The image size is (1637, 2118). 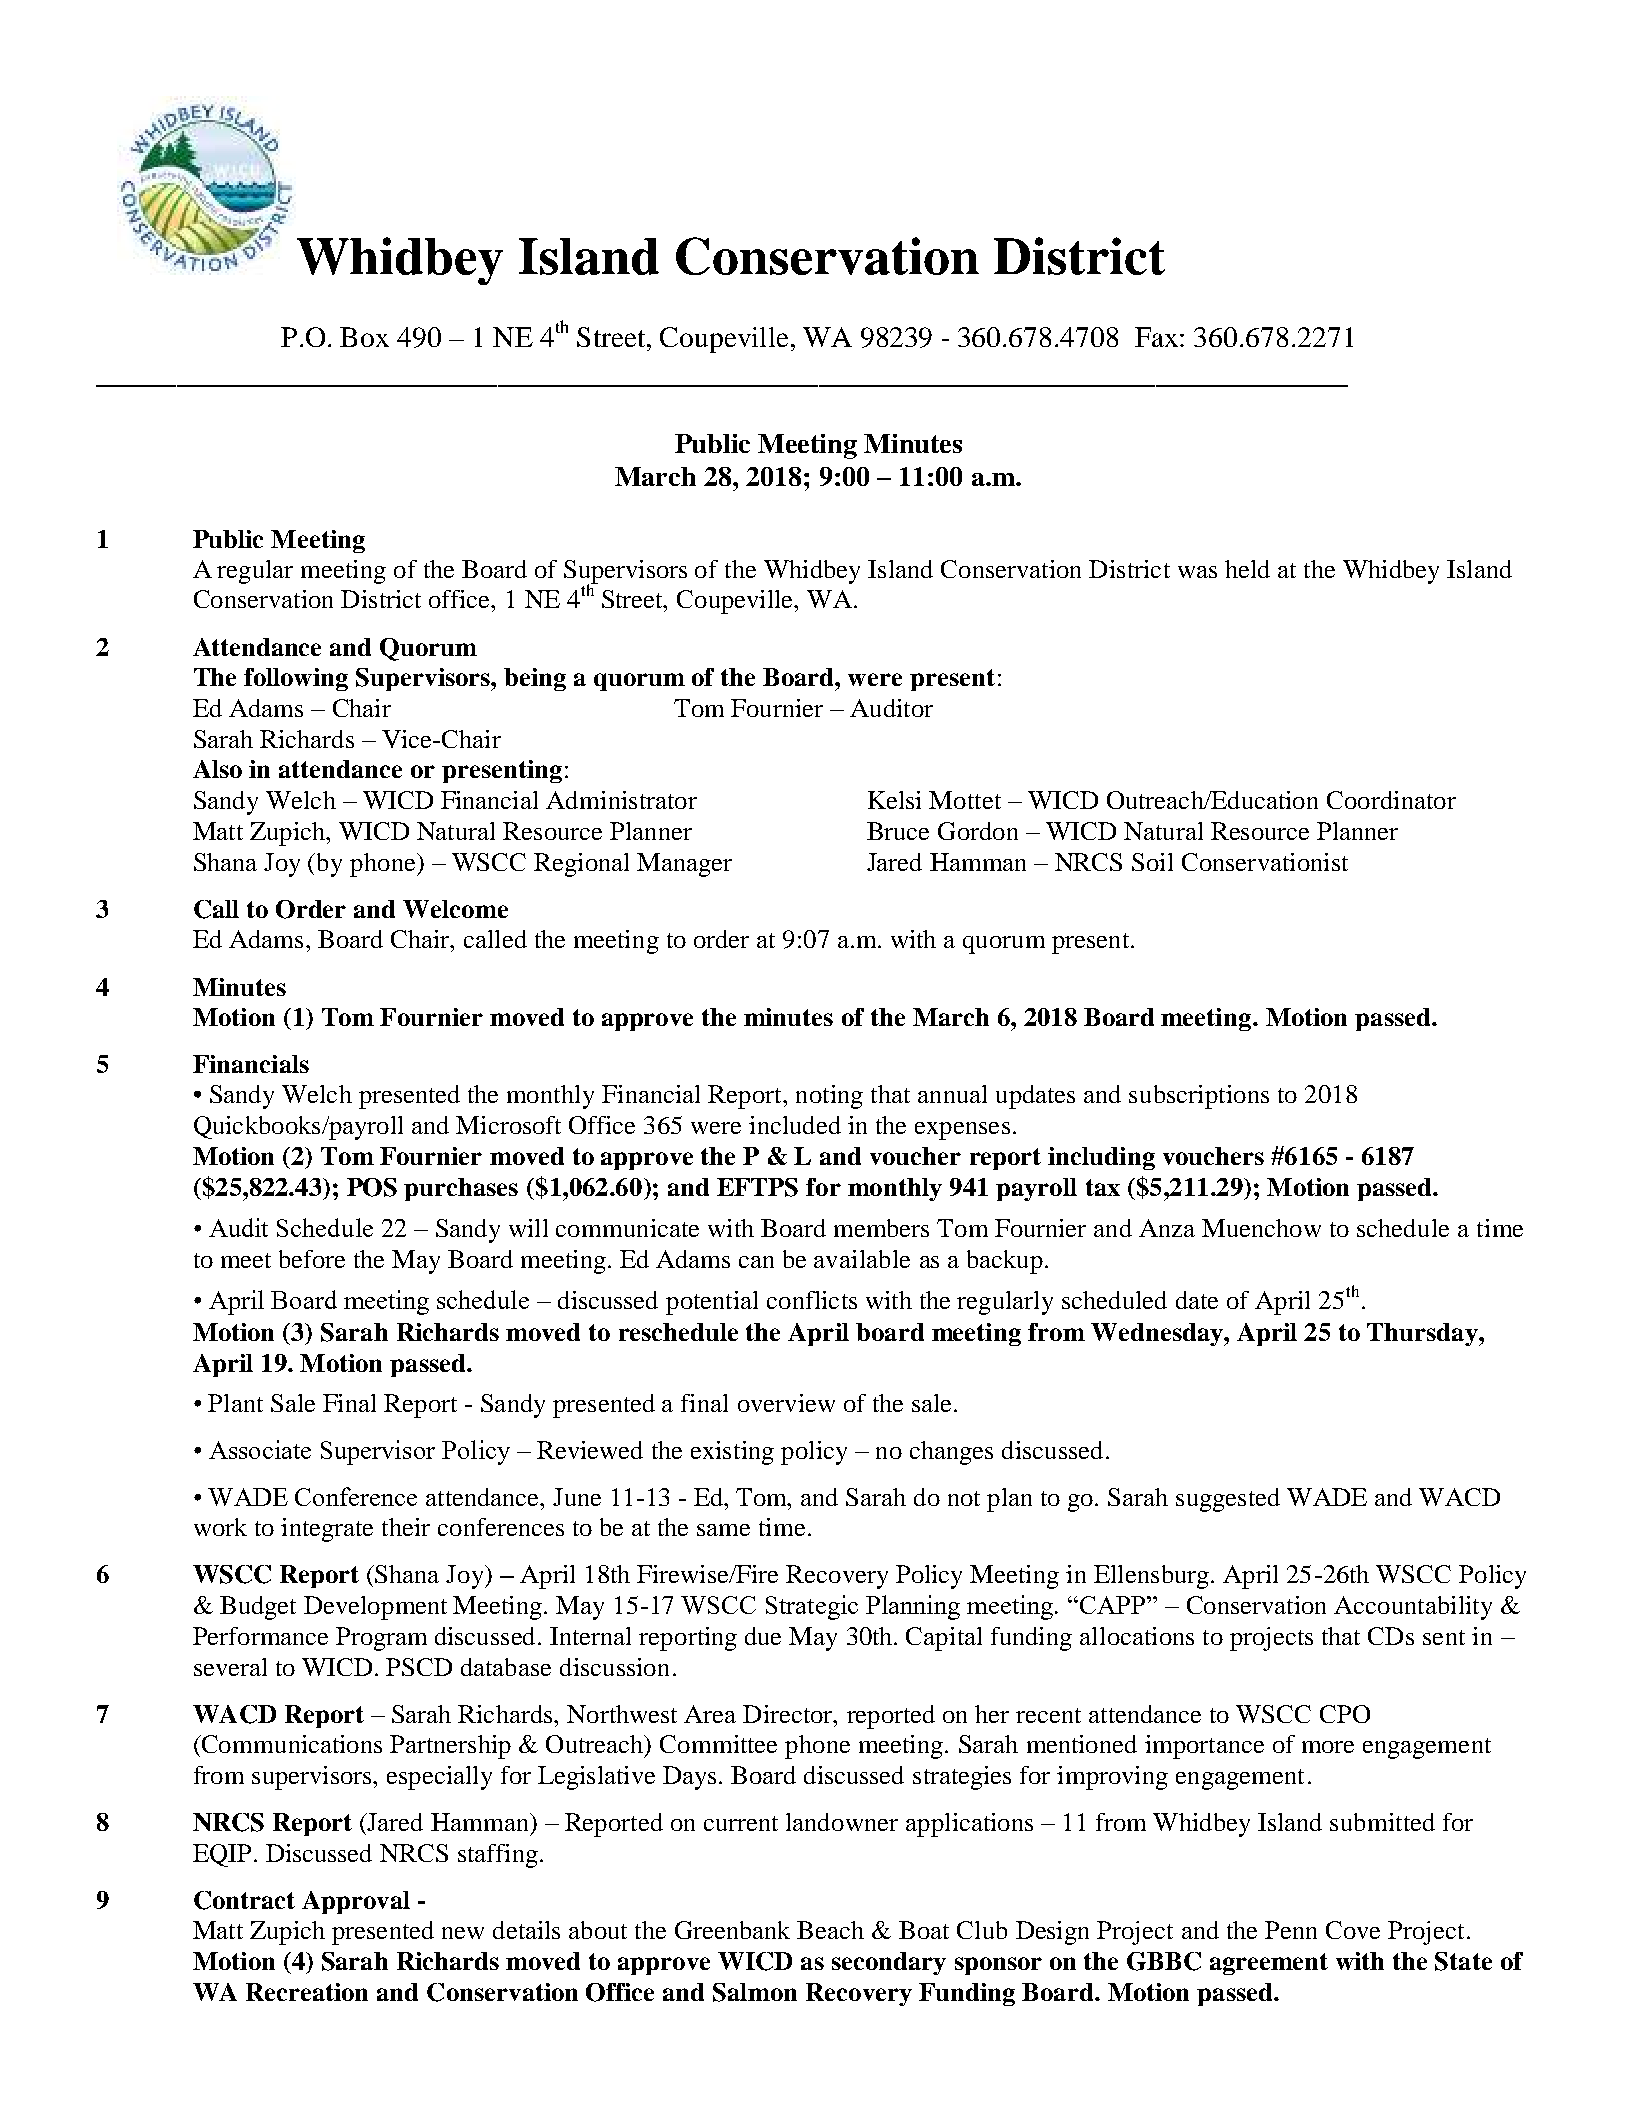 I want to click on POS, so click(x=372, y=1187).
